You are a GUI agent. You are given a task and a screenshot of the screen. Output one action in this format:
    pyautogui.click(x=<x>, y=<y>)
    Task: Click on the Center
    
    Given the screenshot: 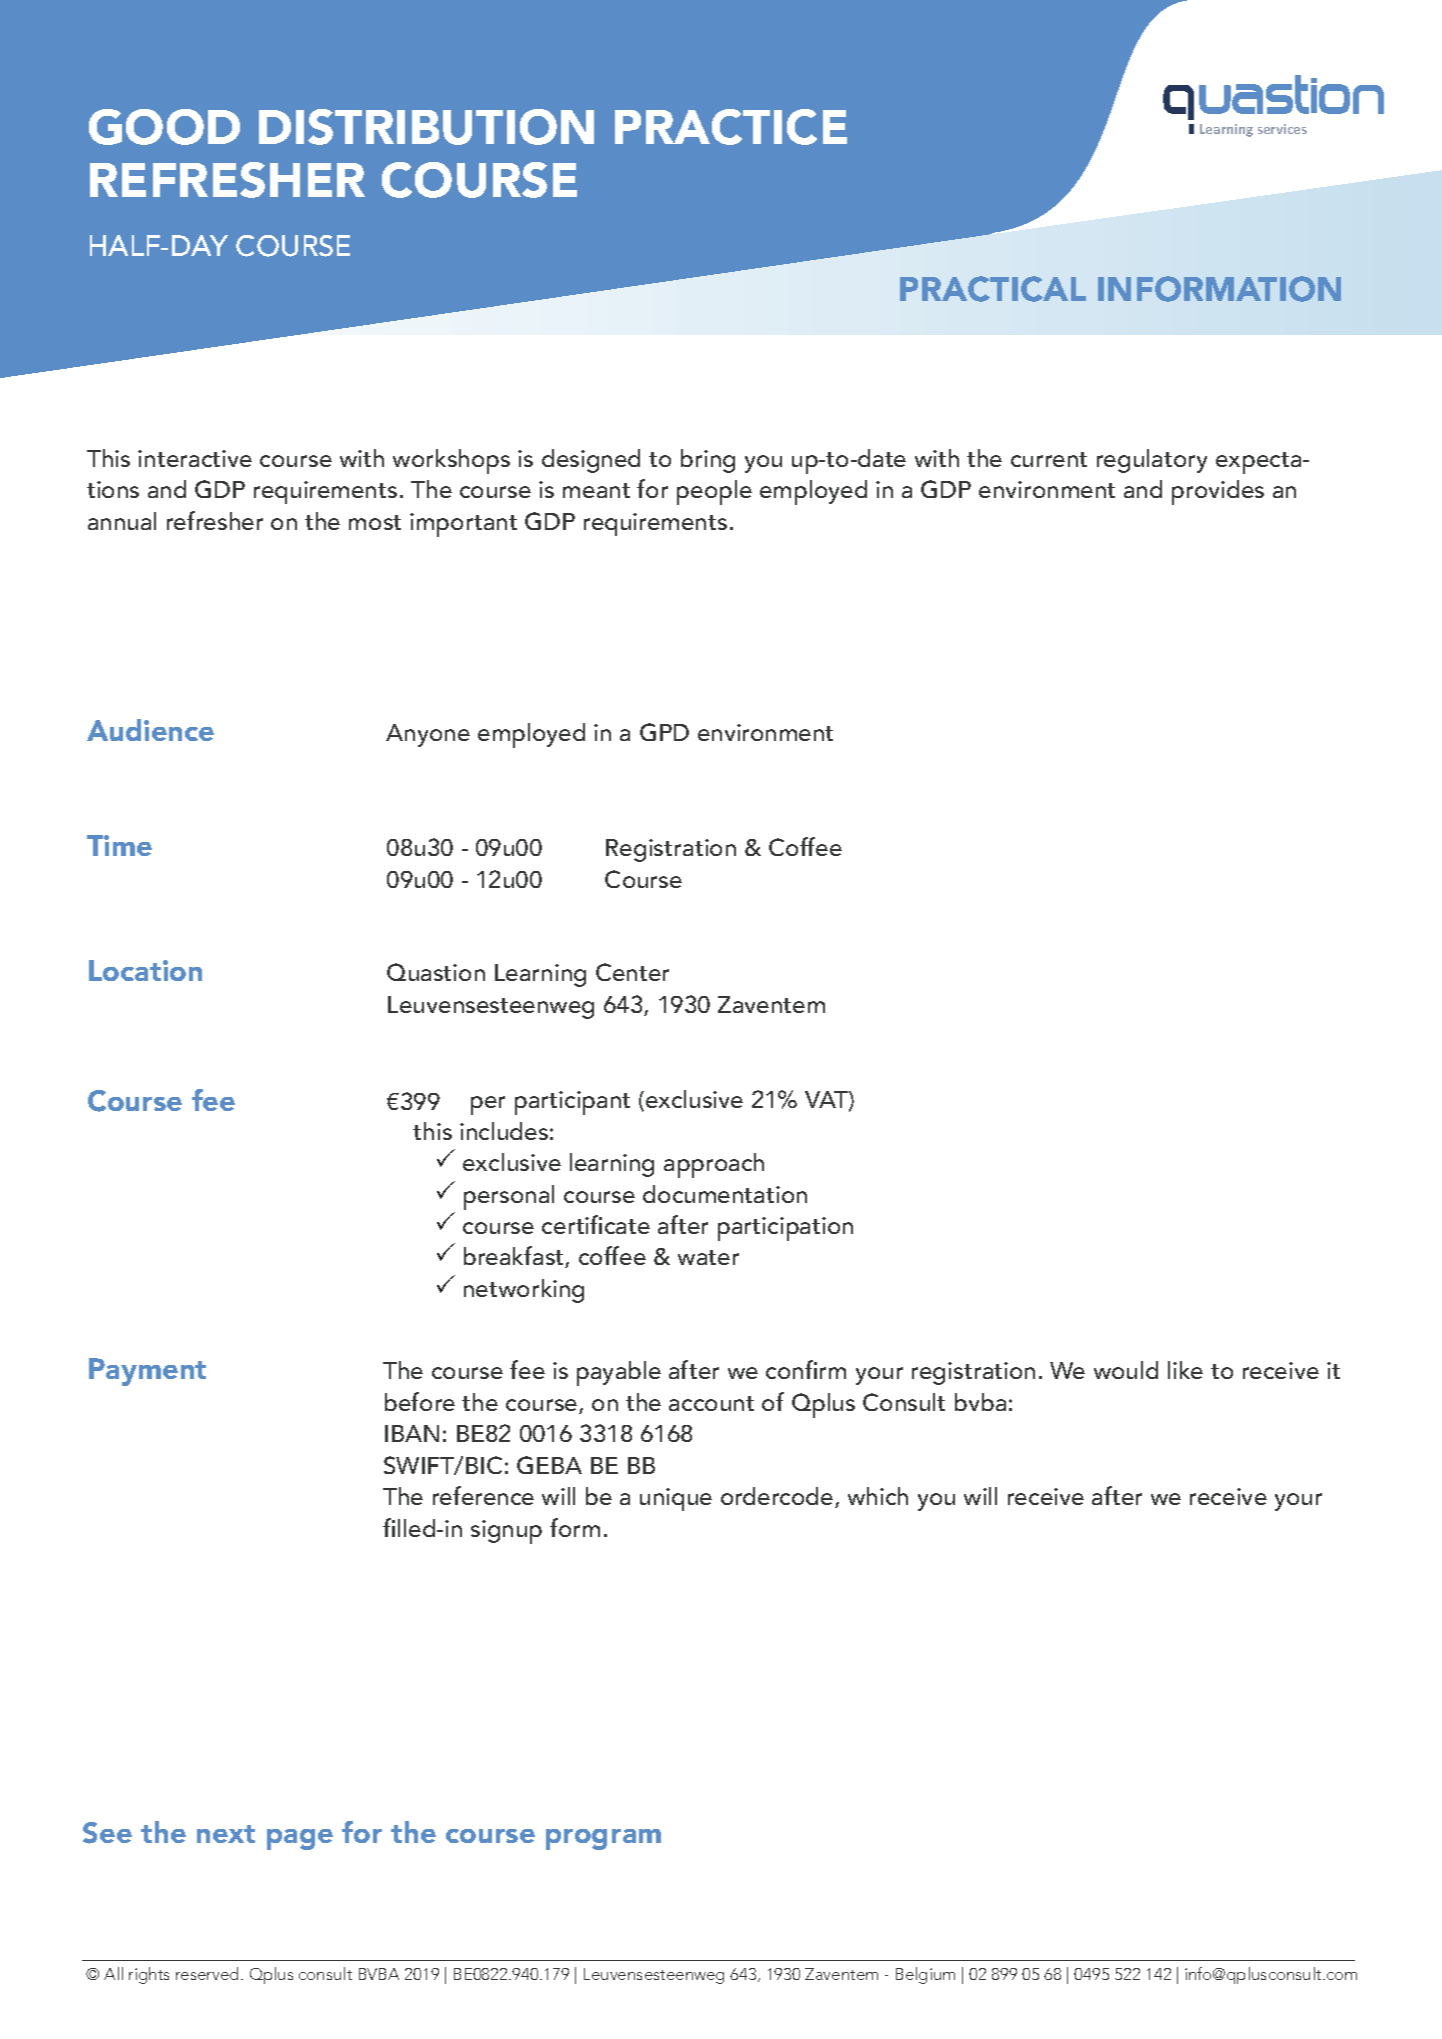 What is the action you would take?
    pyautogui.click(x=632, y=972)
